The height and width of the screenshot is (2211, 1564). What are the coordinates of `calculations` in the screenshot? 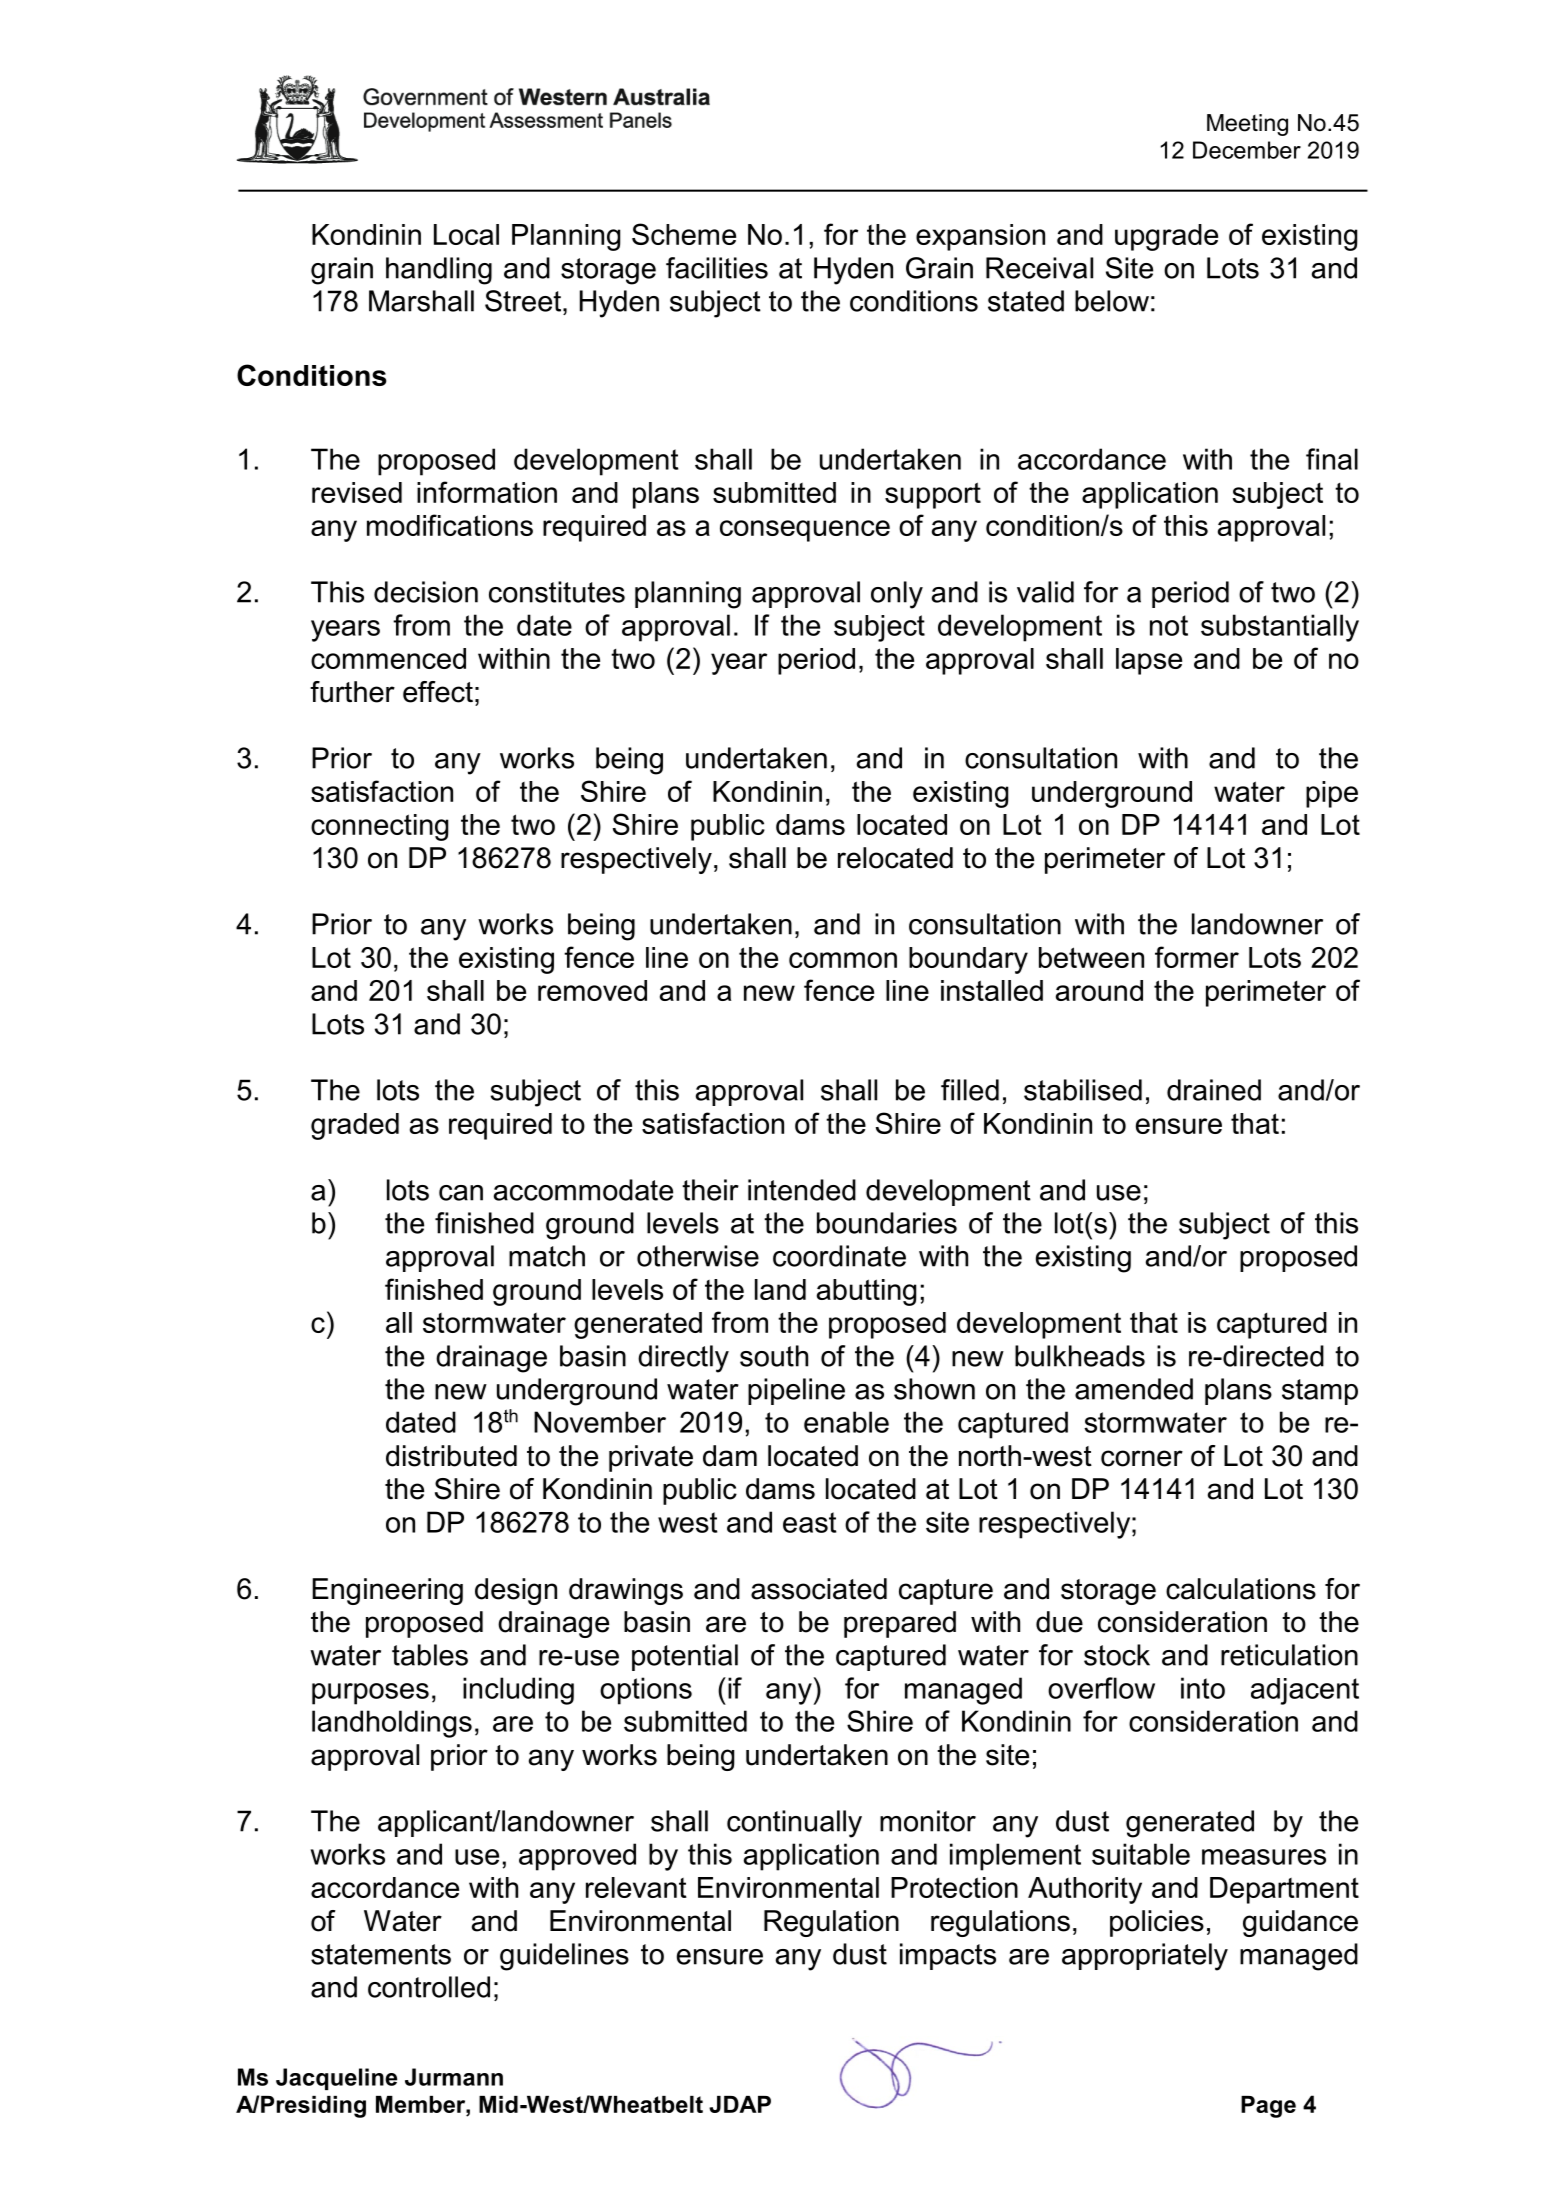 It's located at (1241, 1589).
